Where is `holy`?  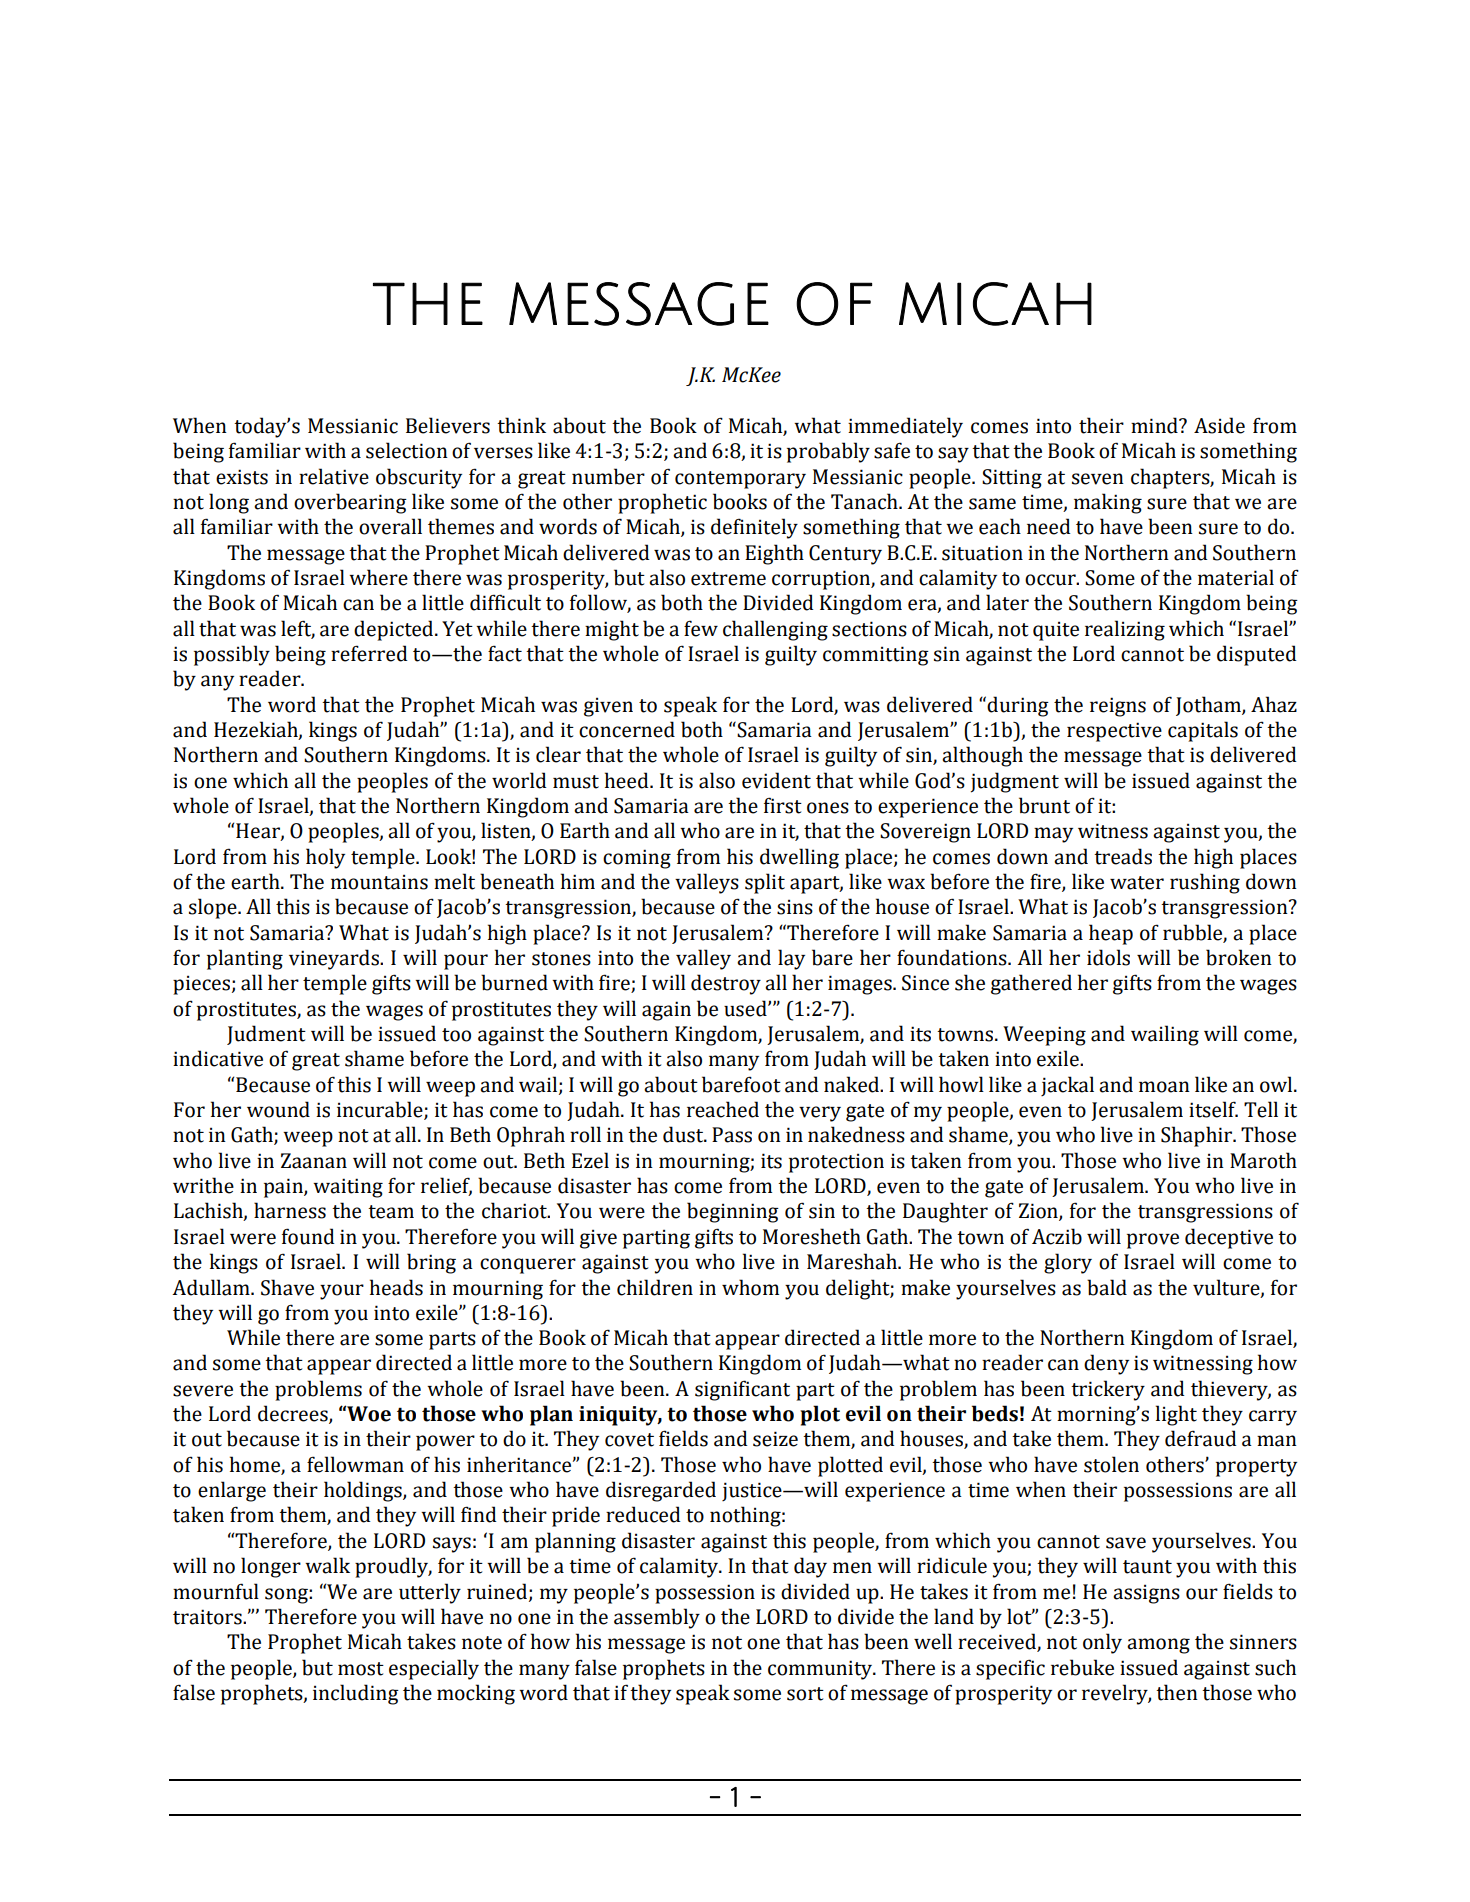 holy is located at coordinates (325, 858).
